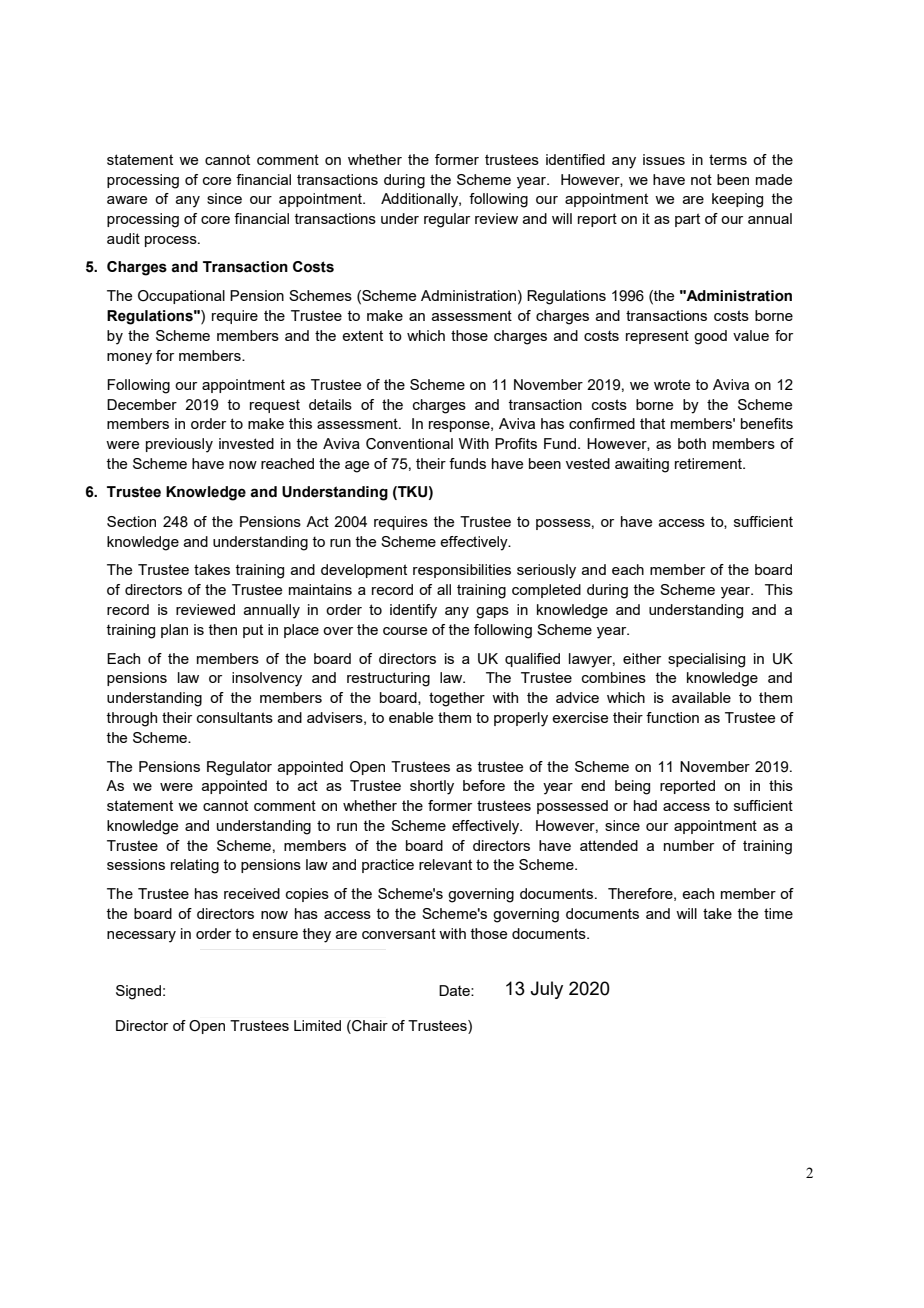 The height and width of the screenshot is (1308, 924). I want to click on Chair, so click(369, 1026).
